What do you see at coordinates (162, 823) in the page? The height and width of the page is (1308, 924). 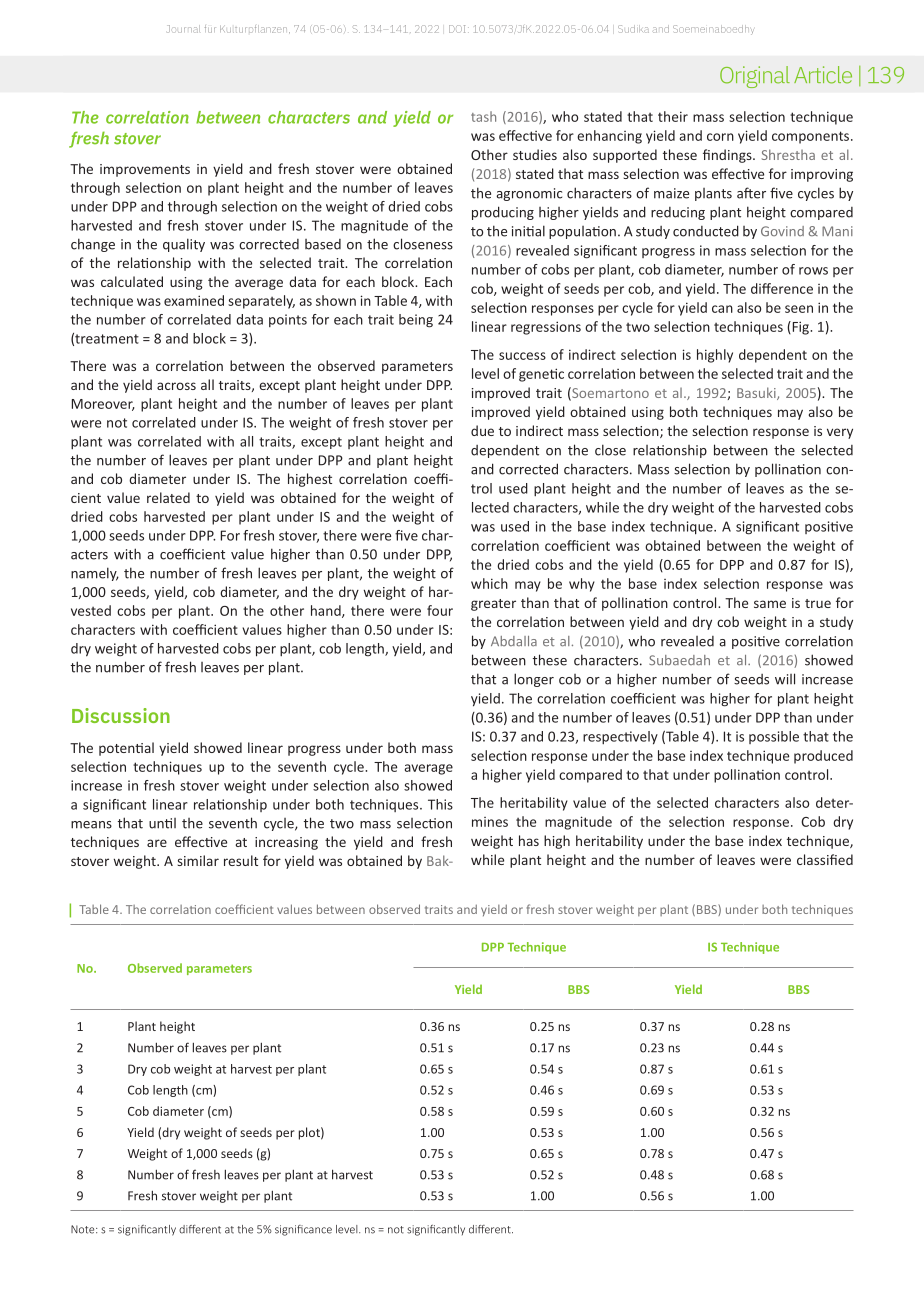 I see `until` at bounding box center [162, 823].
